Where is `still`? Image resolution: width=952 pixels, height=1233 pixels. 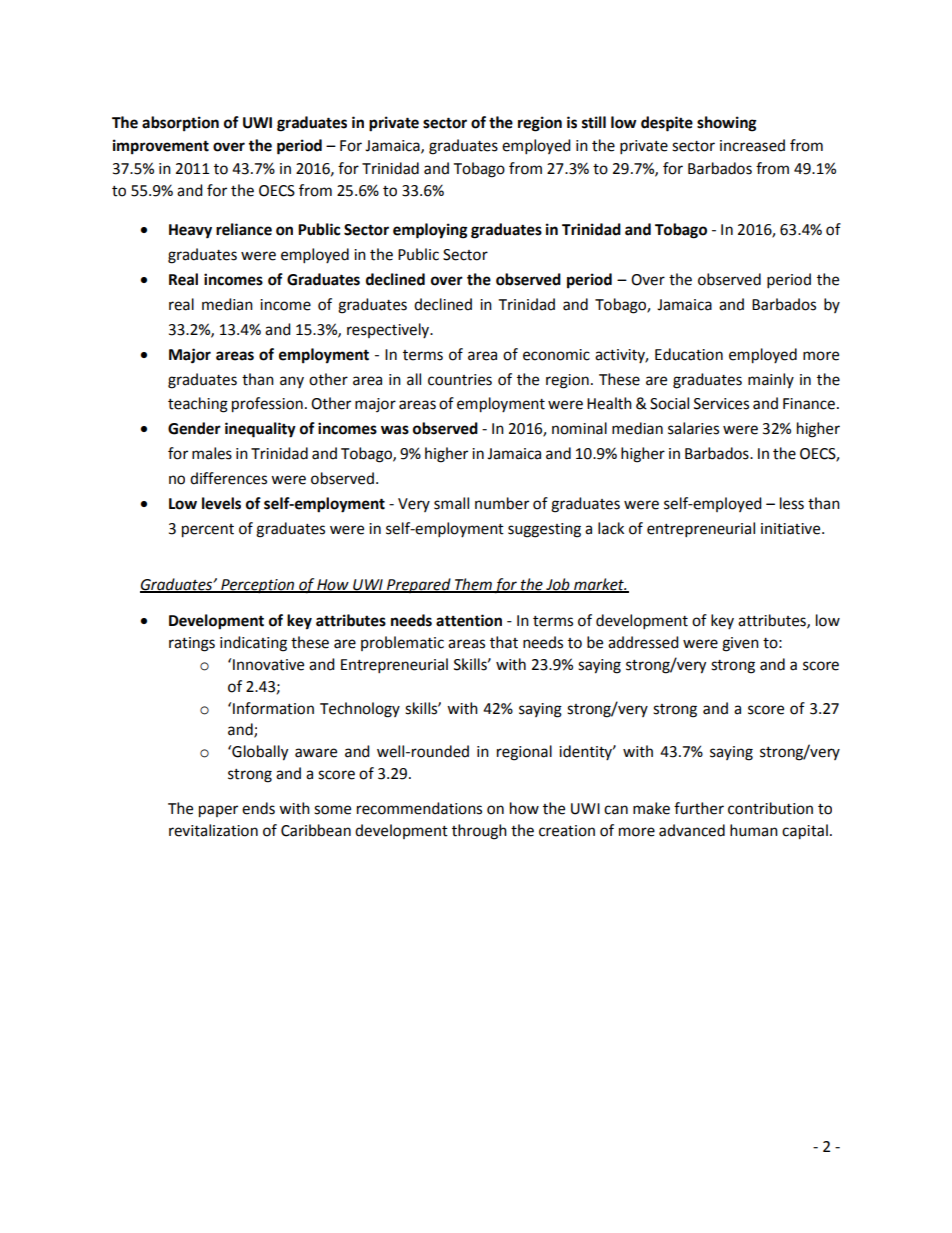 still is located at coordinates (594, 122).
